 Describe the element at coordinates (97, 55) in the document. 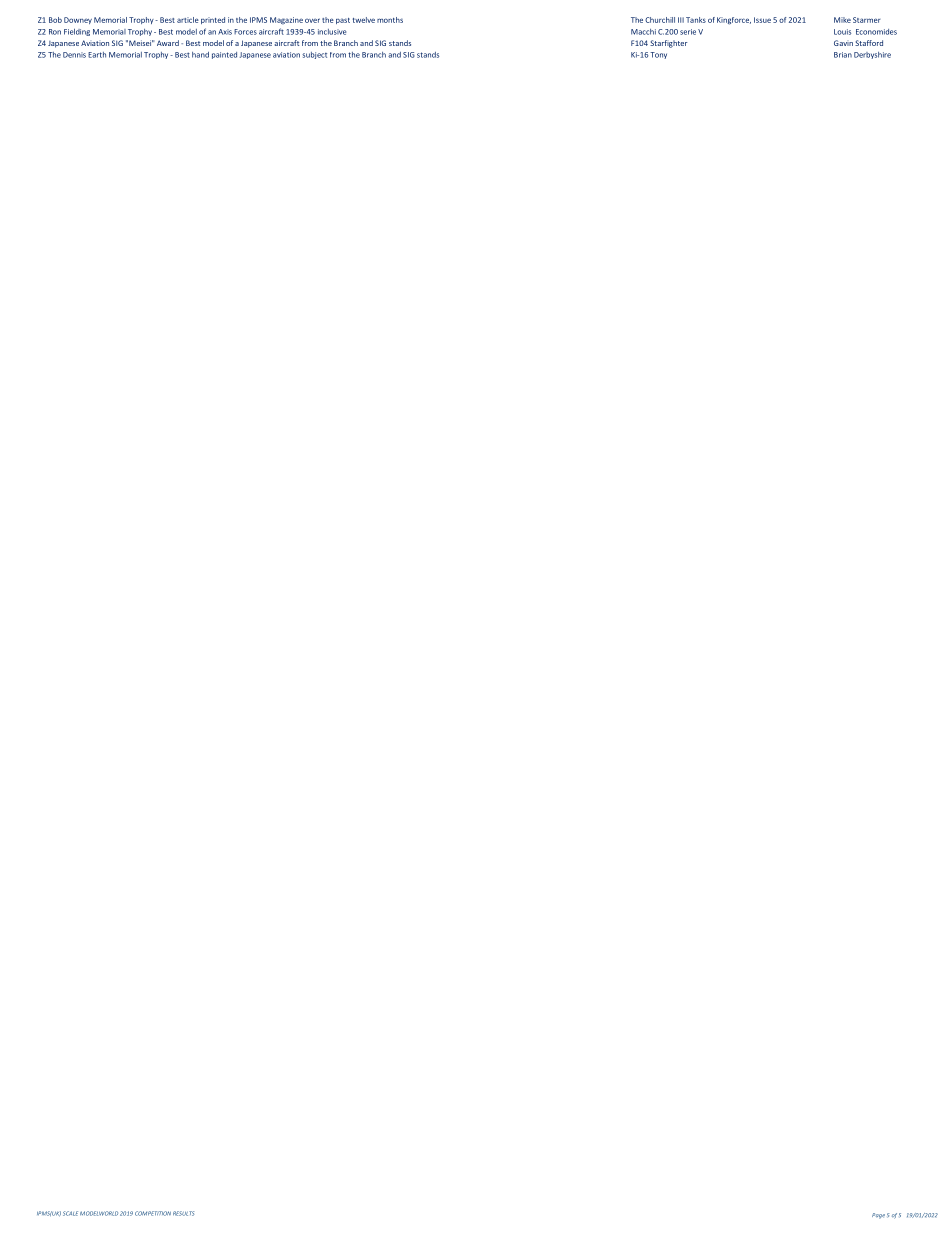

I see `Earth` at that location.
